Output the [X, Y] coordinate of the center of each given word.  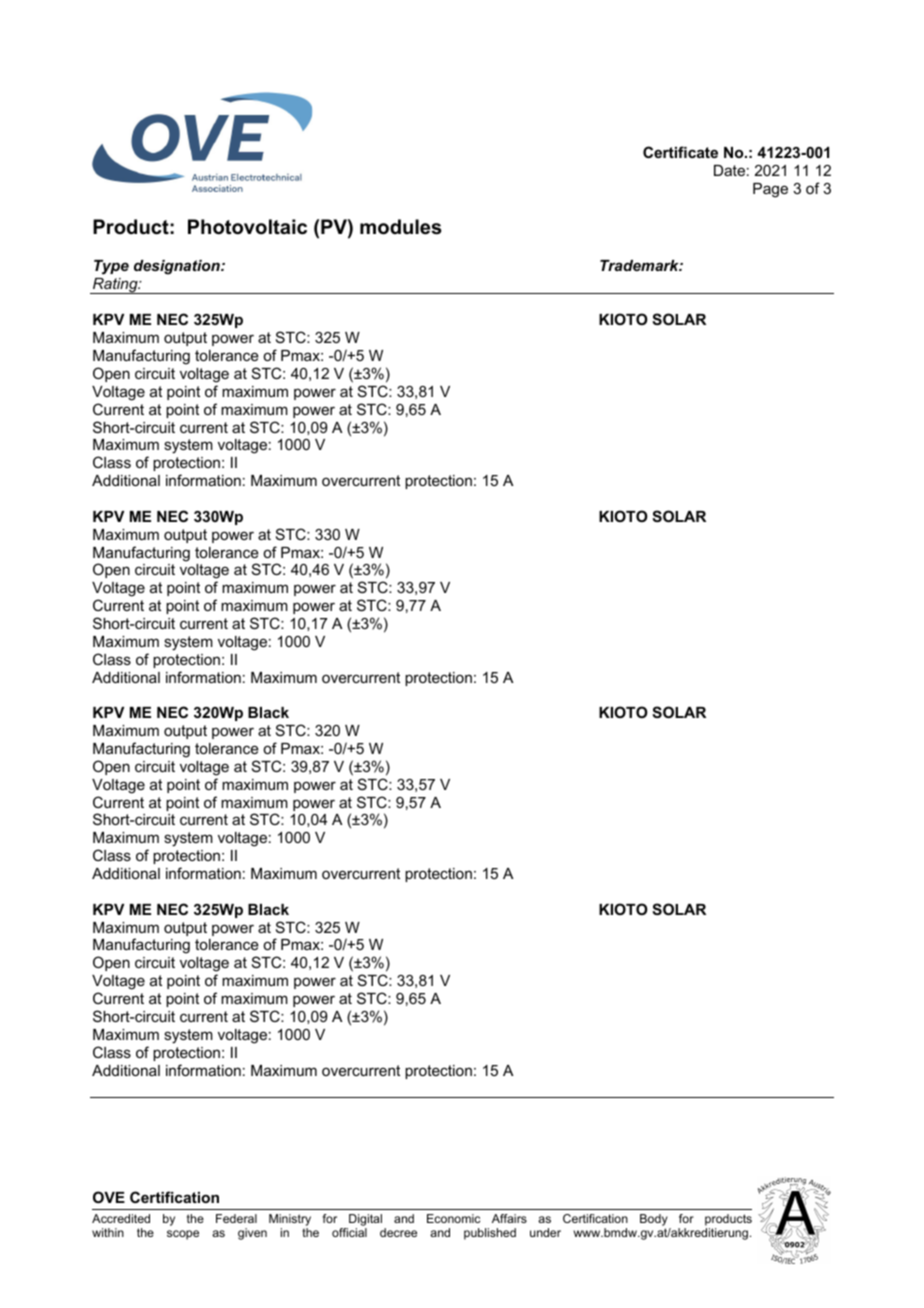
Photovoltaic [247, 227]
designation [178, 267]
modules [401, 227]
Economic [453, 1218]
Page [770, 190]
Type [111, 267]
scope [183, 1235]
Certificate [680, 152]
